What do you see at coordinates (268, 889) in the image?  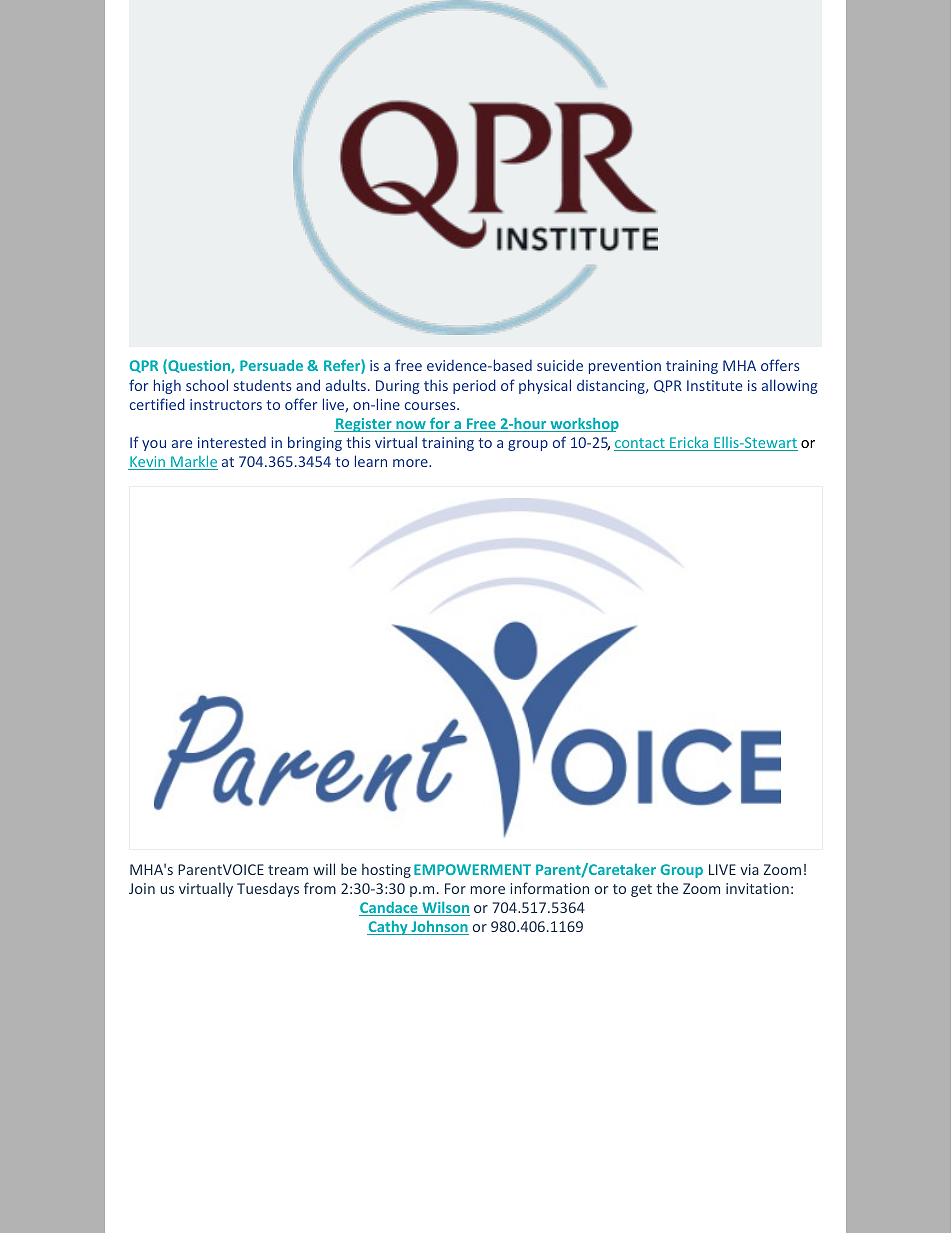 I see `Tuesdays` at bounding box center [268, 889].
